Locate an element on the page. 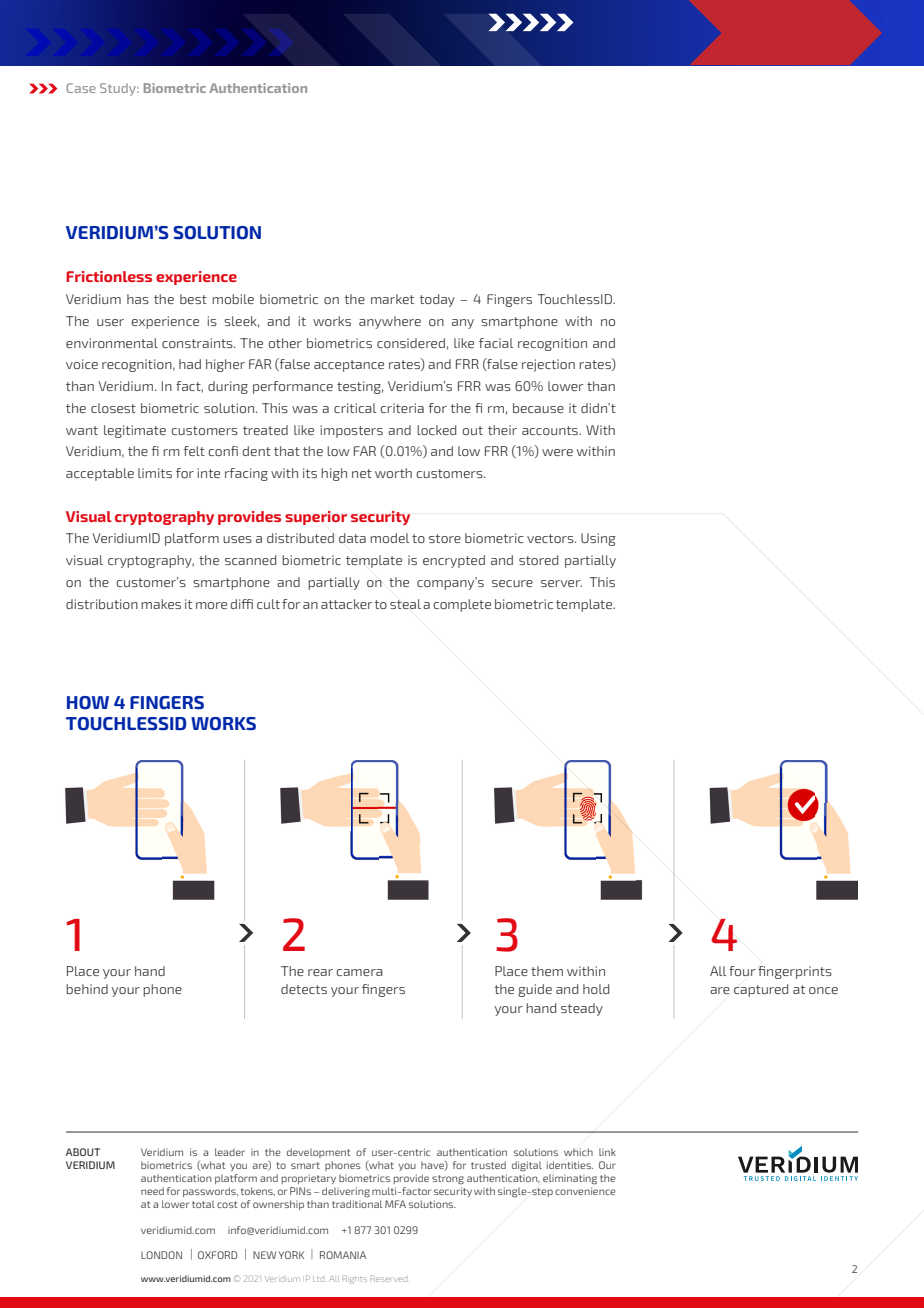 The height and width of the page is (1308, 924). accounts is located at coordinates (551, 430).
